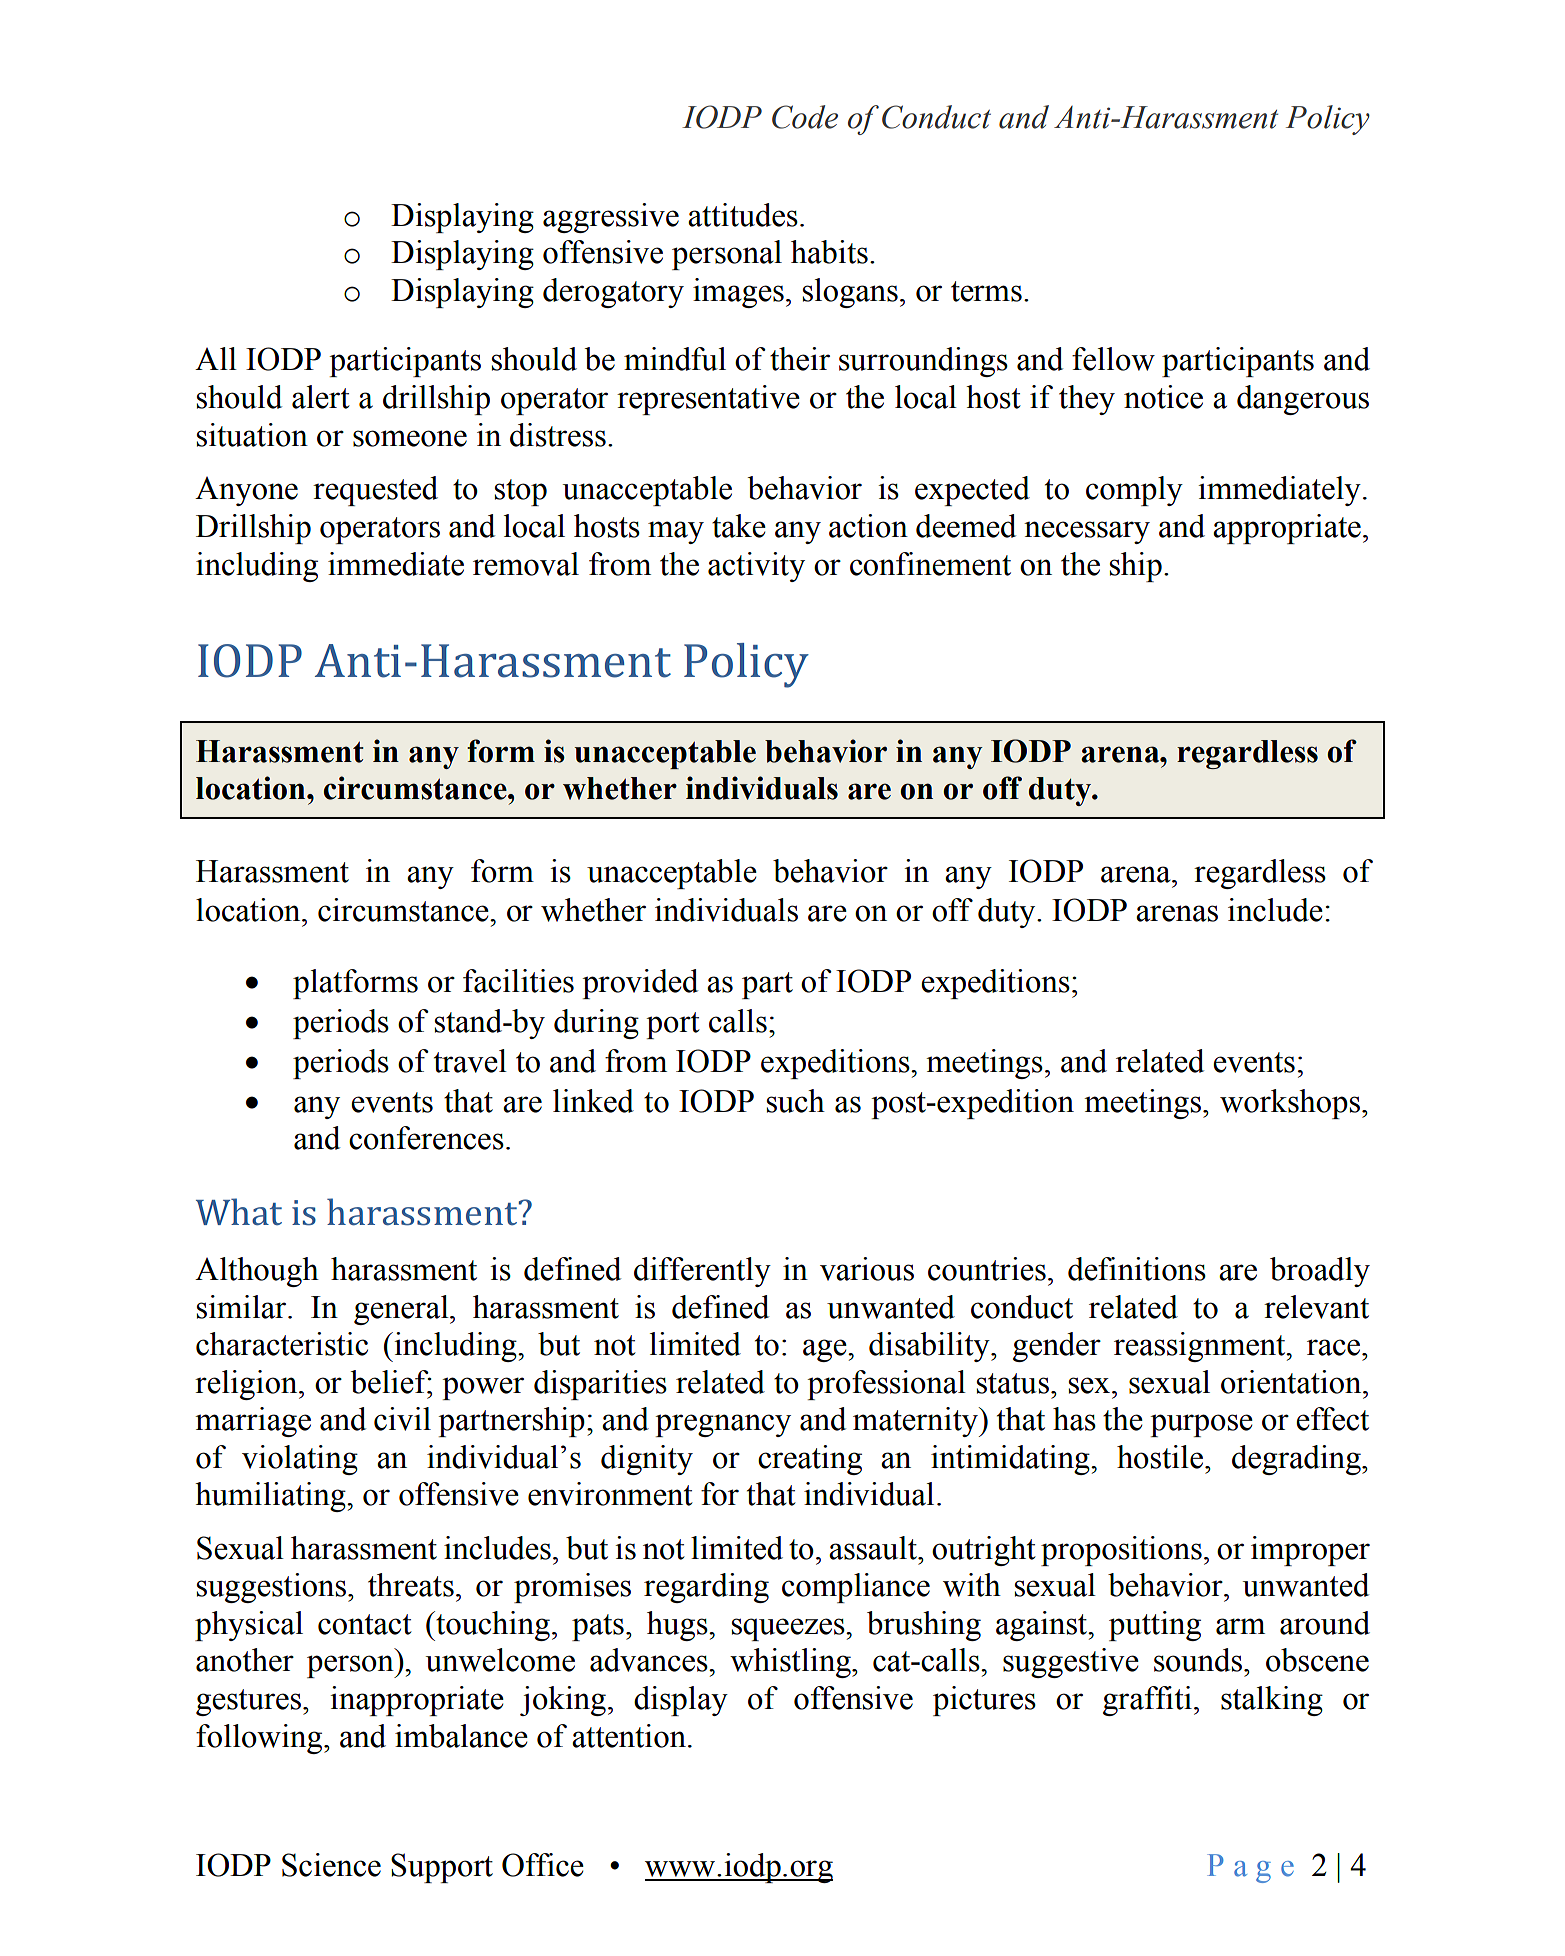  I want to click on Science, so click(331, 1865).
